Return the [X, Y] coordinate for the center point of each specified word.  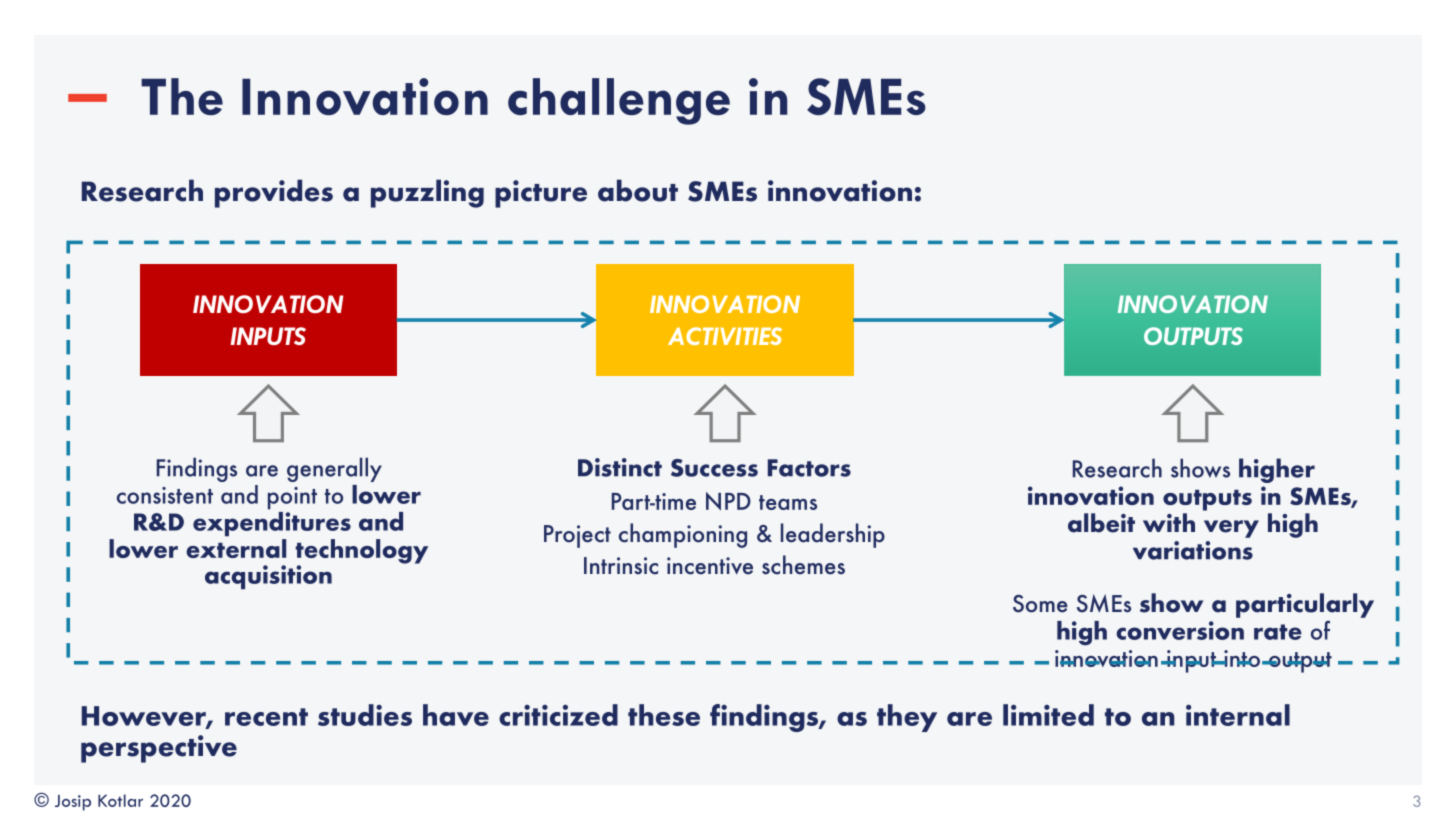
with [1169, 522]
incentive [710, 566]
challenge [619, 101]
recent [266, 717]
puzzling [427, 193]
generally [334, 469]
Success [714, 468]
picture [541, 194]
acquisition [268, 577]
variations [1193, 550]
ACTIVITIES [725, 336]
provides [274, 193]
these [664, 715]
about [638, 190]
